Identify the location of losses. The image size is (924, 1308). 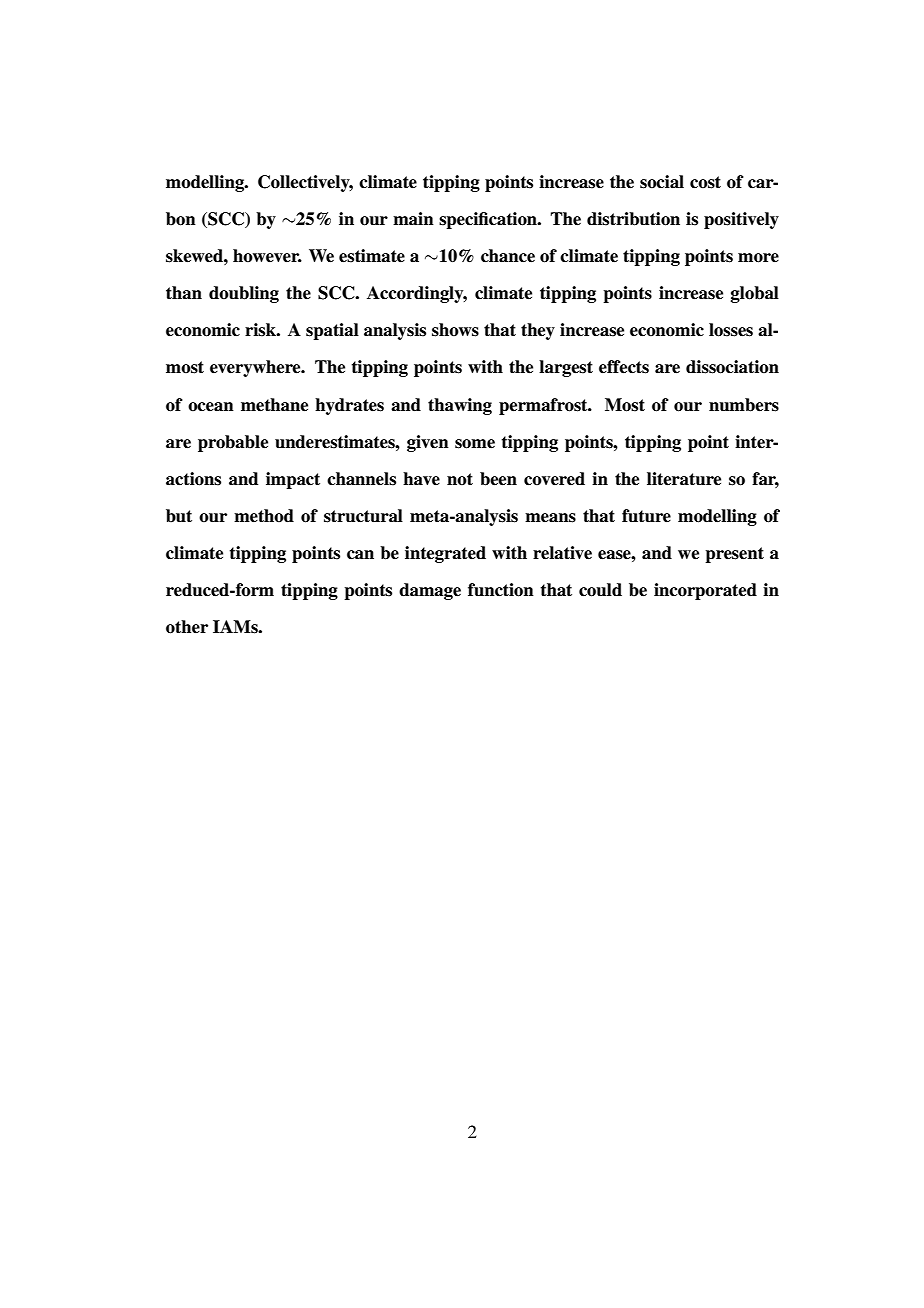
(731, 330).
